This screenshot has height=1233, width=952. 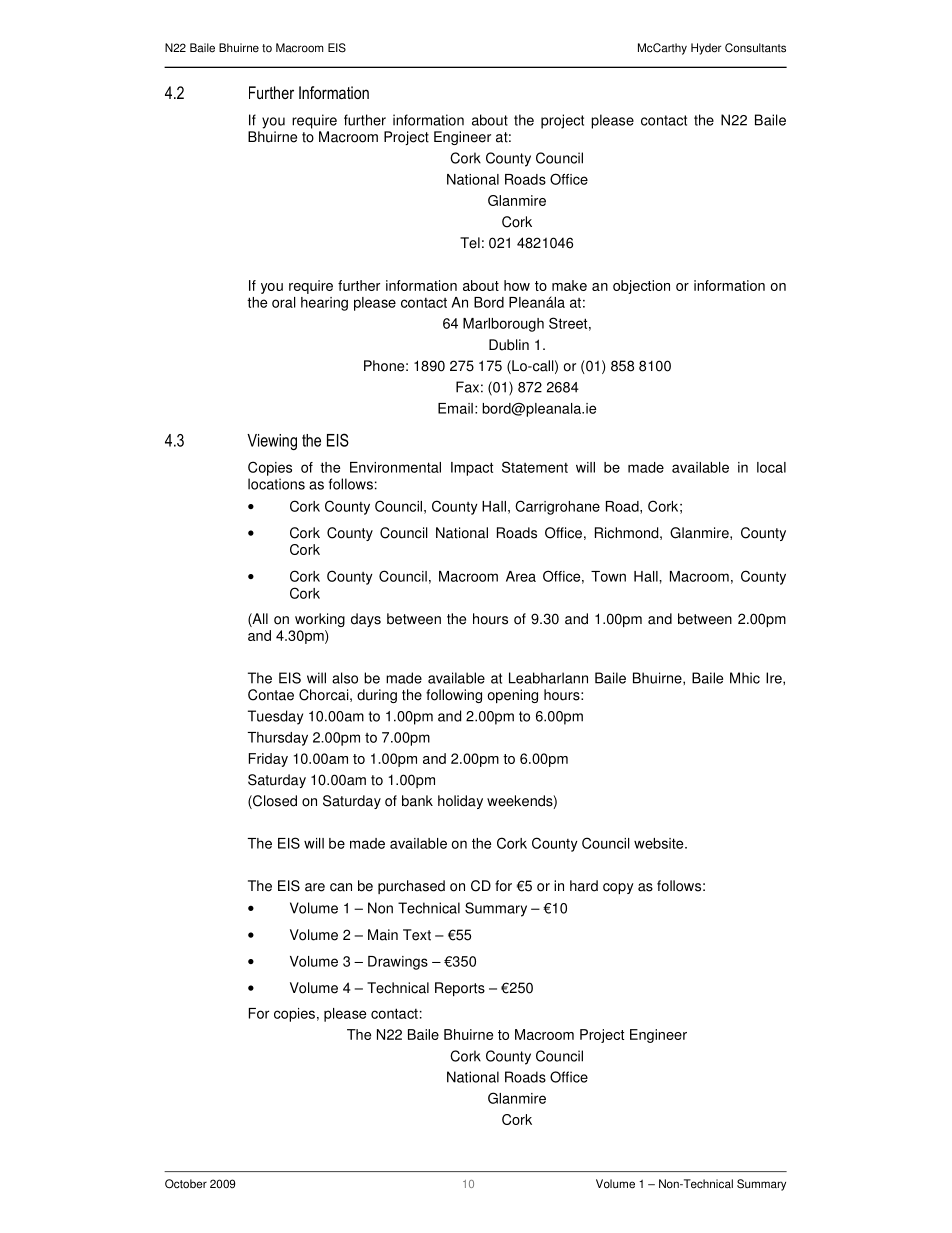 I want to click on Consultants, so click(x=755, y=48).
